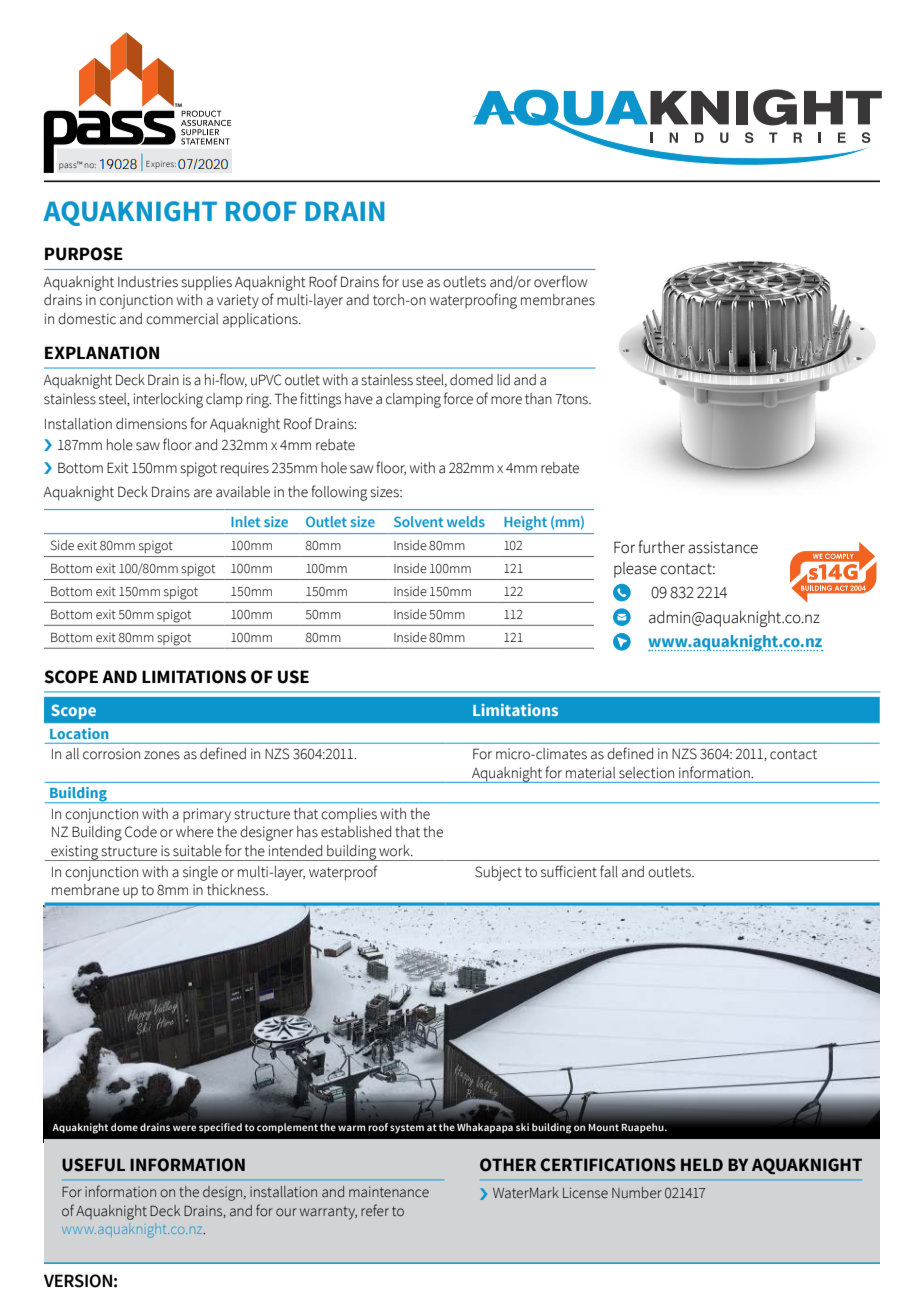  What do you see at coordinates (418, 521) in the screenshot?
I see `Solvent` at bounding box center [418, 521].
